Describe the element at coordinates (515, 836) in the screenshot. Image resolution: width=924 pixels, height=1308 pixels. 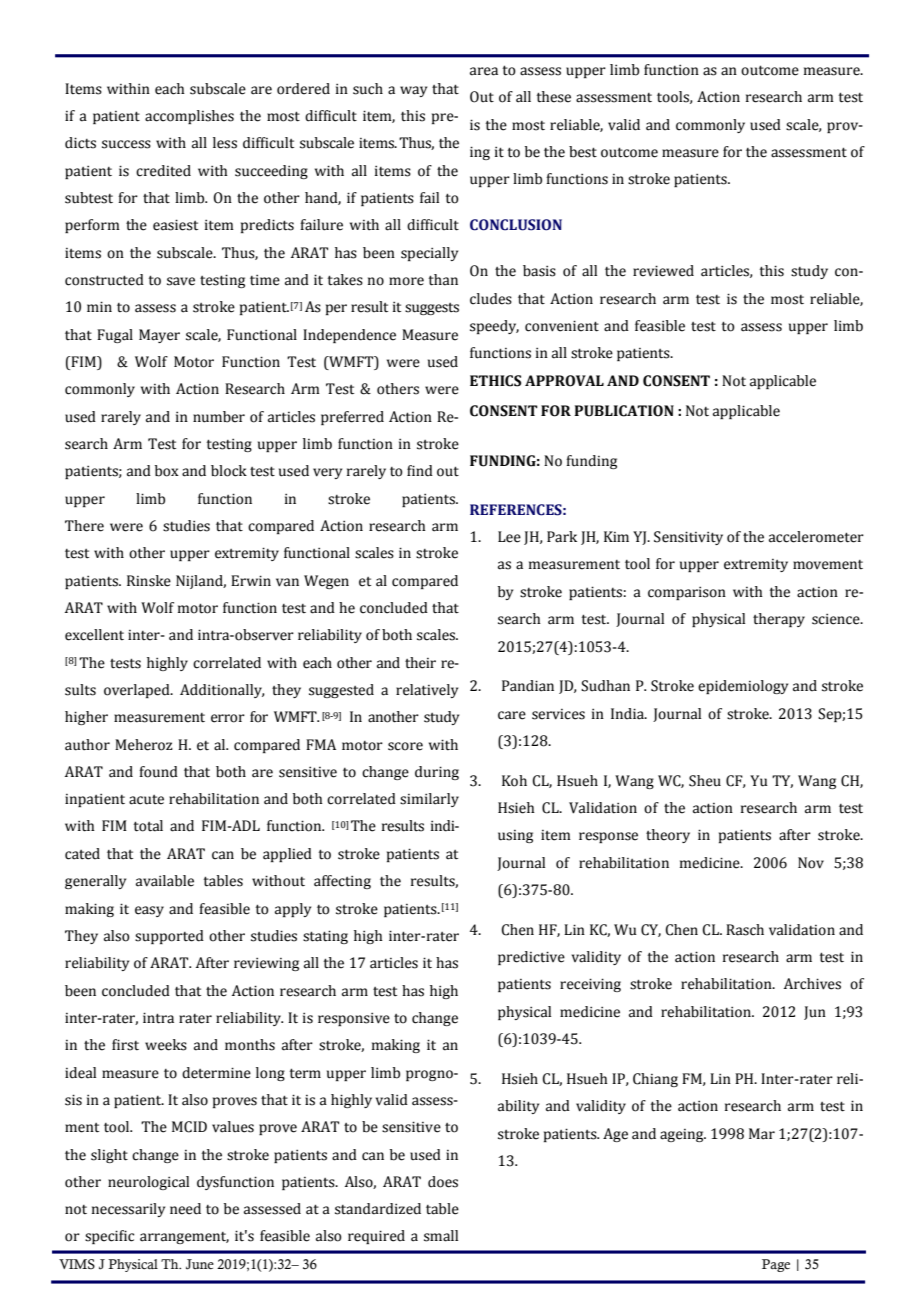
I see `using` at that location.
